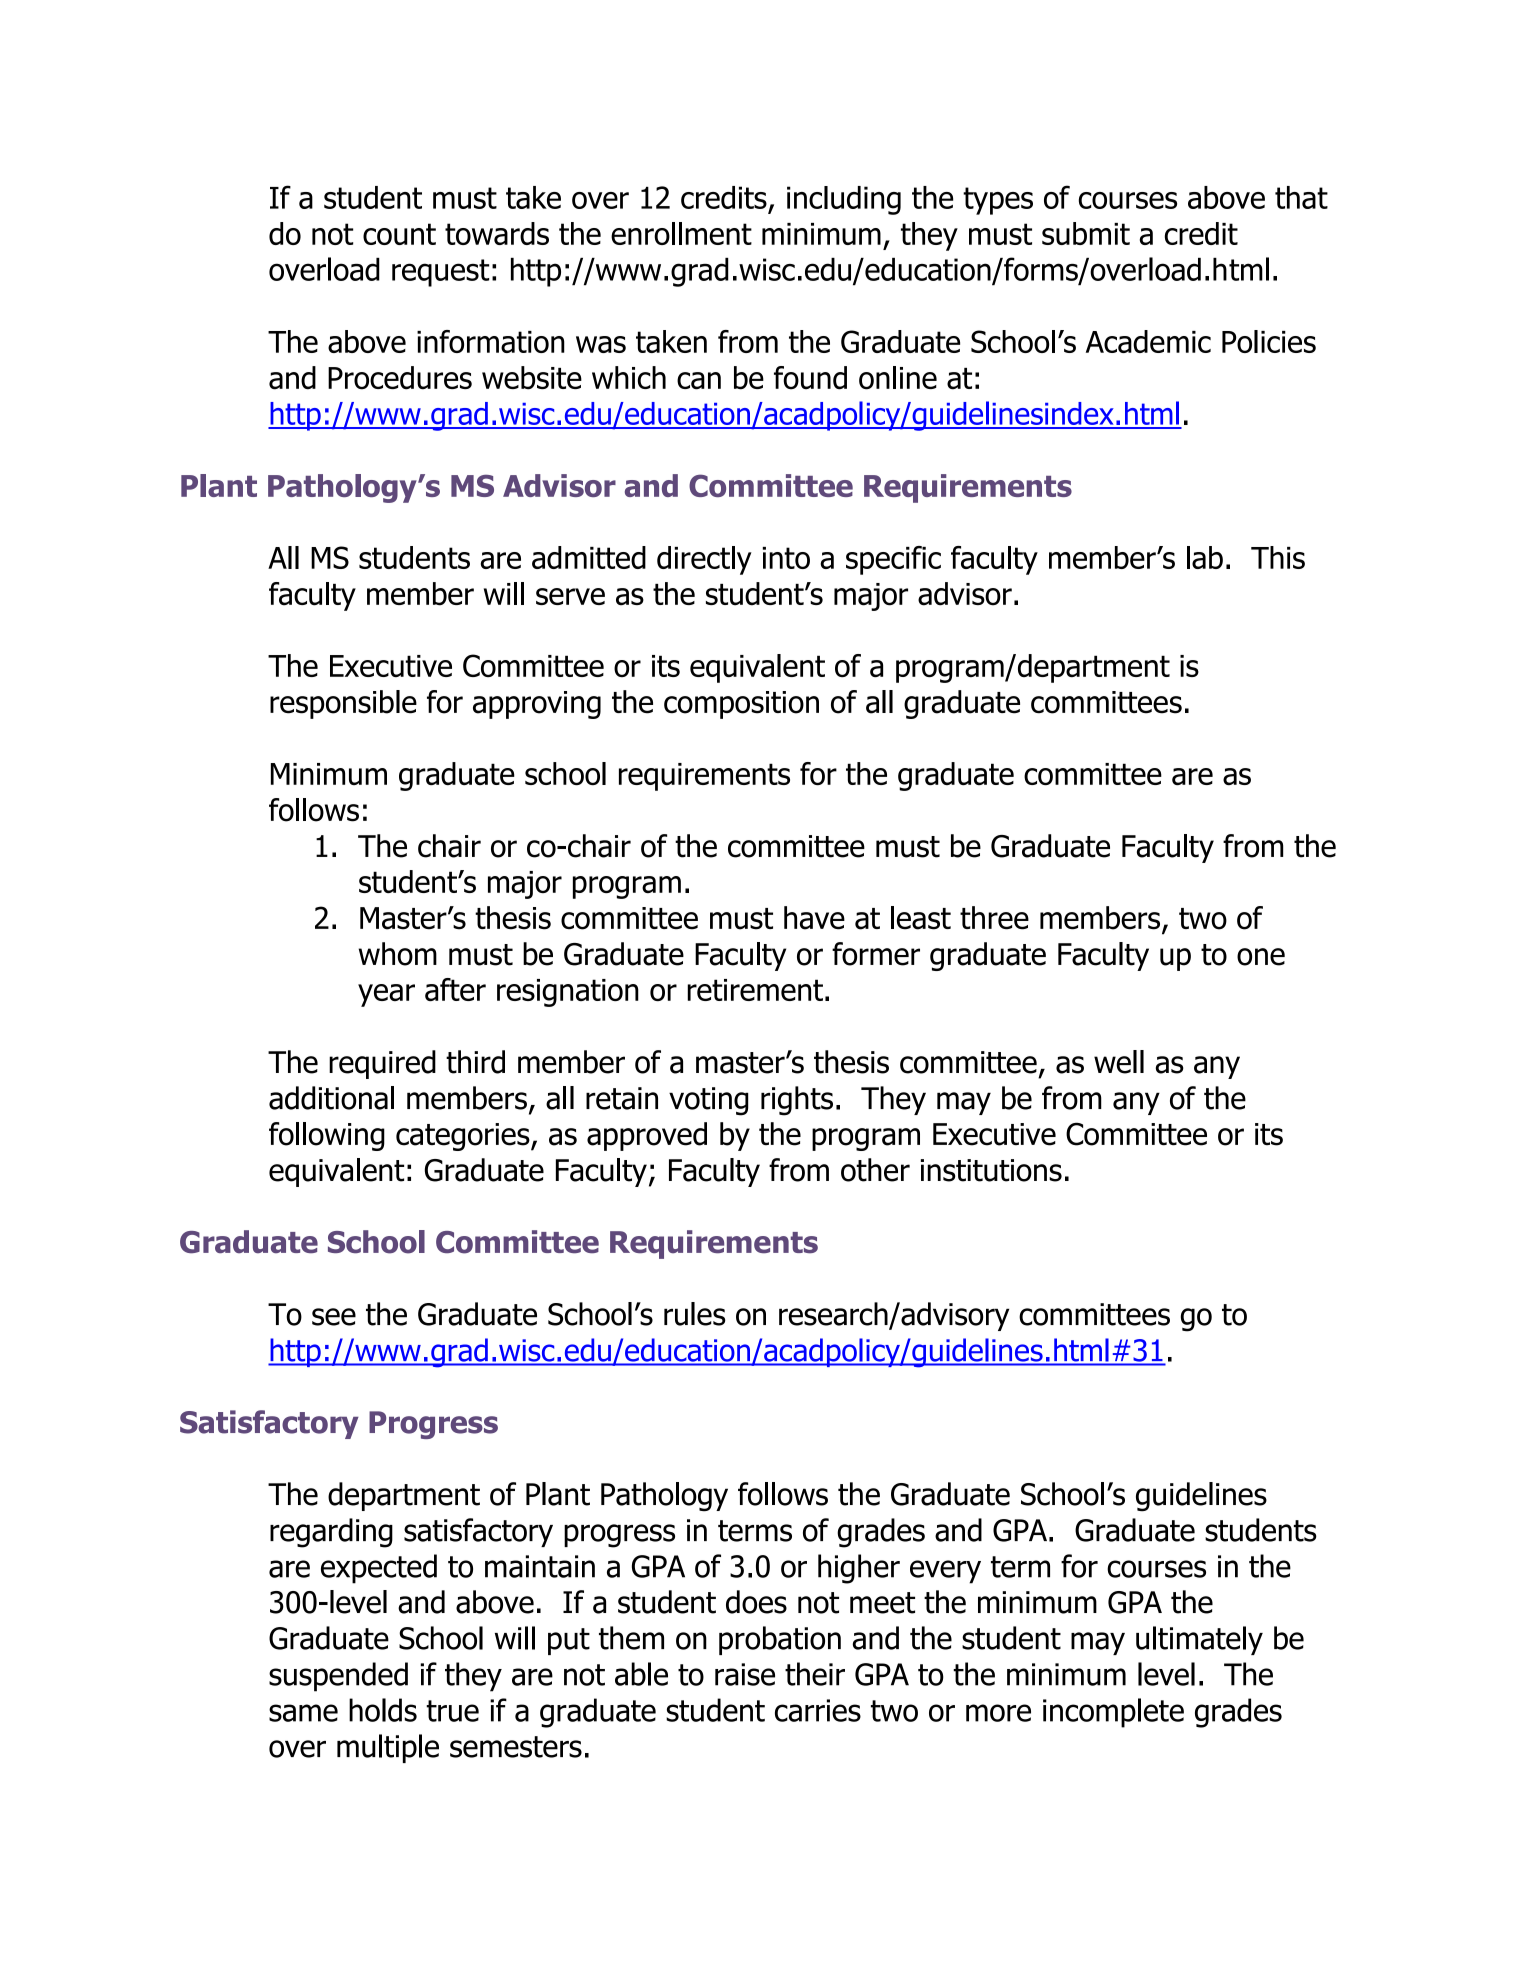  Describe the element at coordinates (452, 1711) in the screenshot. I see `true` at that location.
